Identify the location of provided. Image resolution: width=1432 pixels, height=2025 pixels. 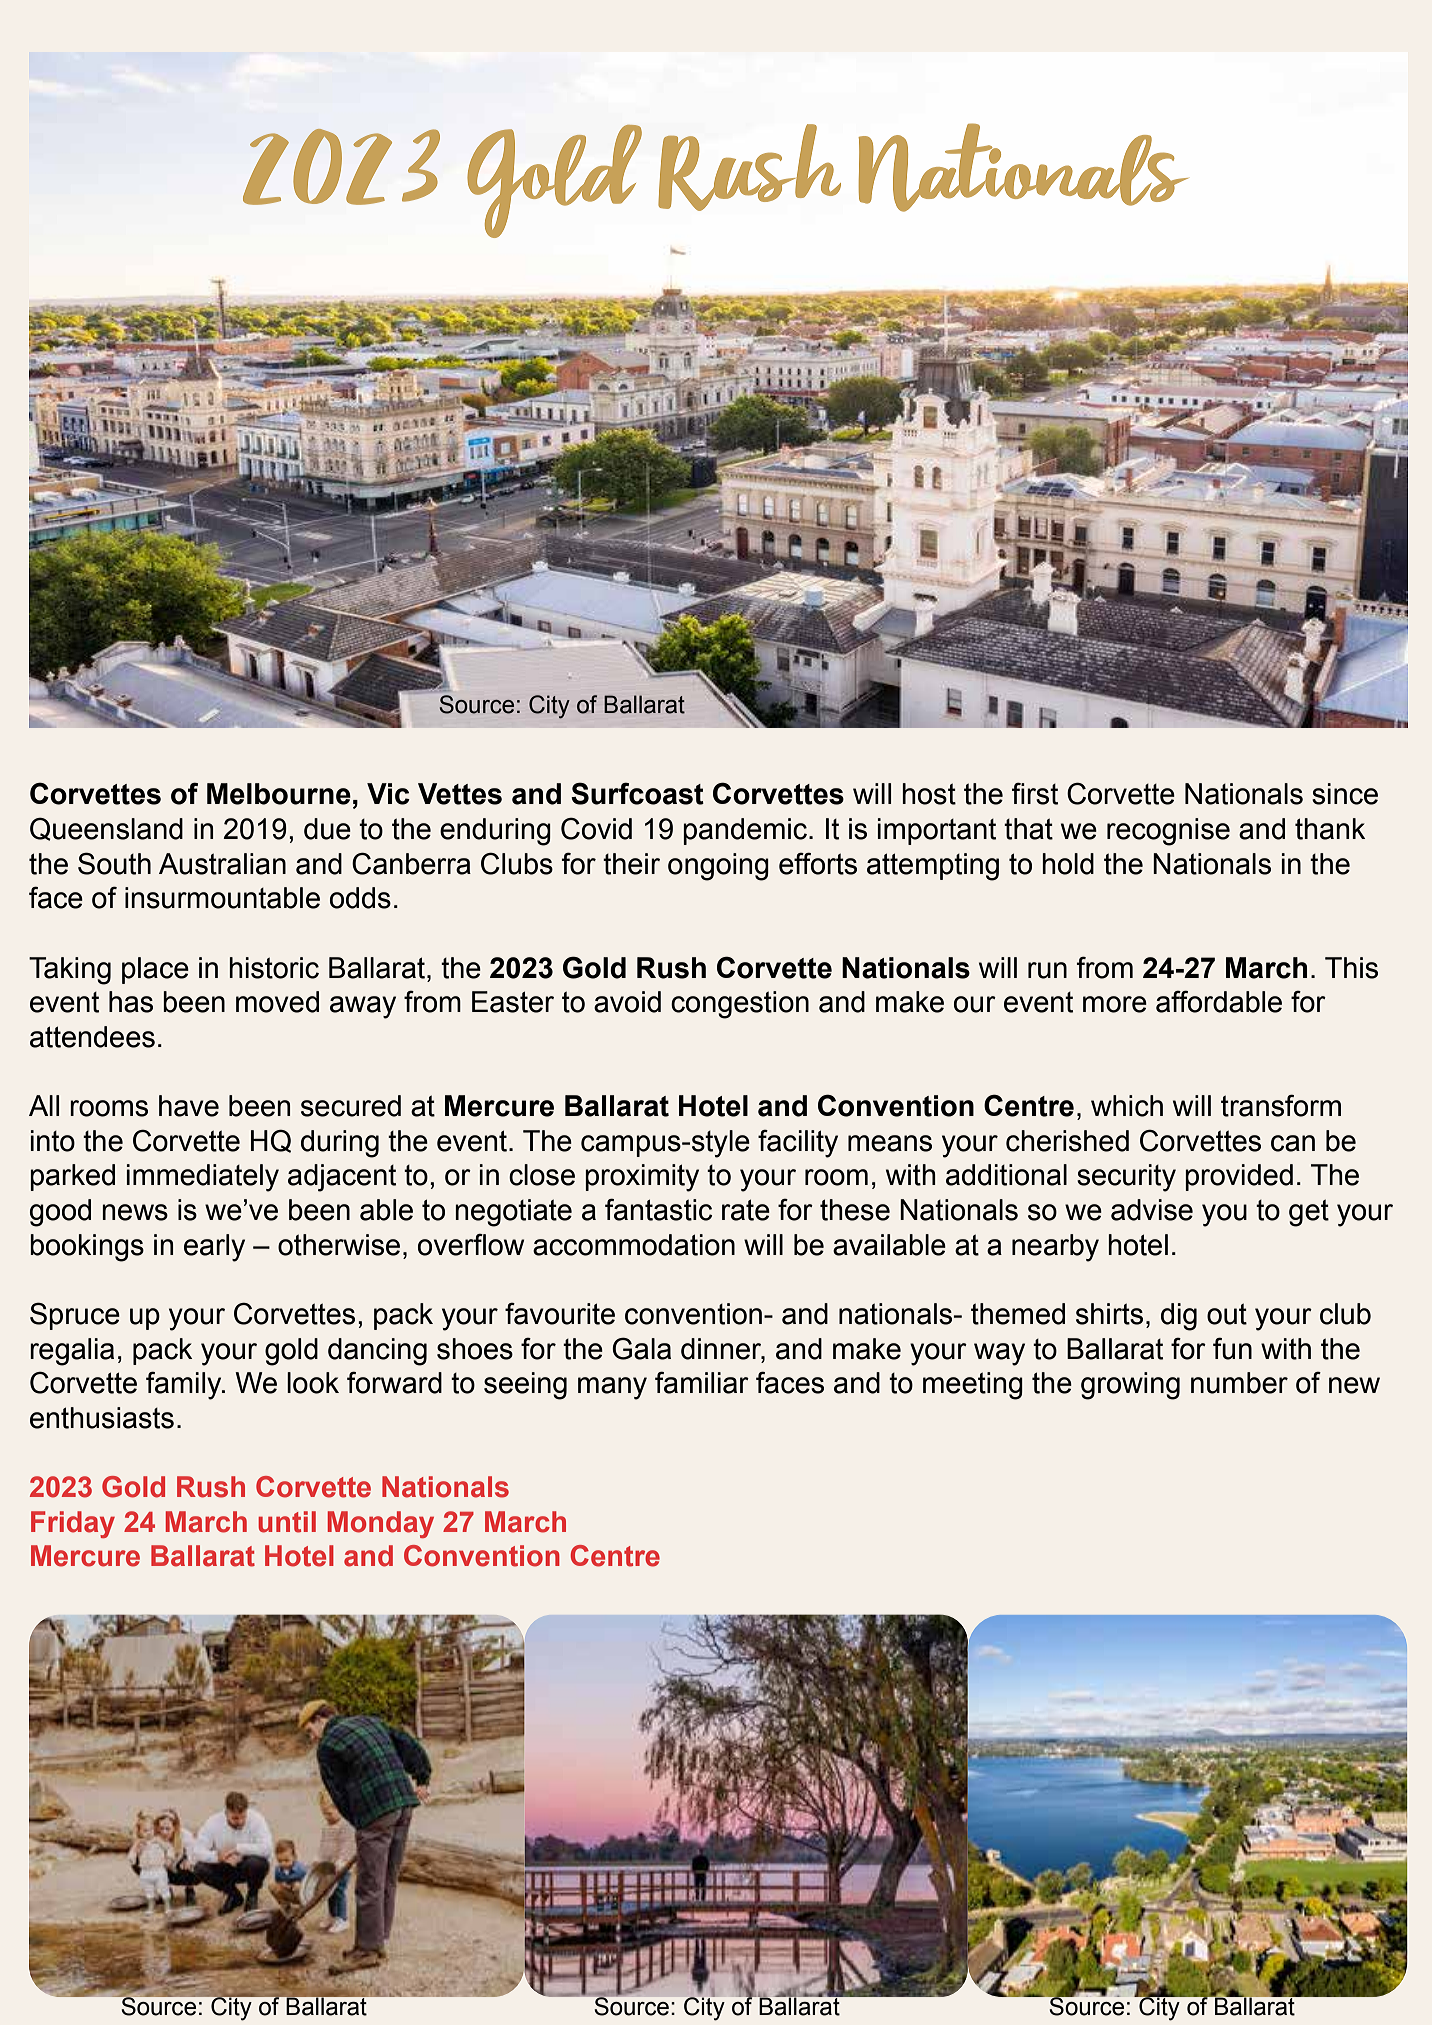
(1239, 1177).
